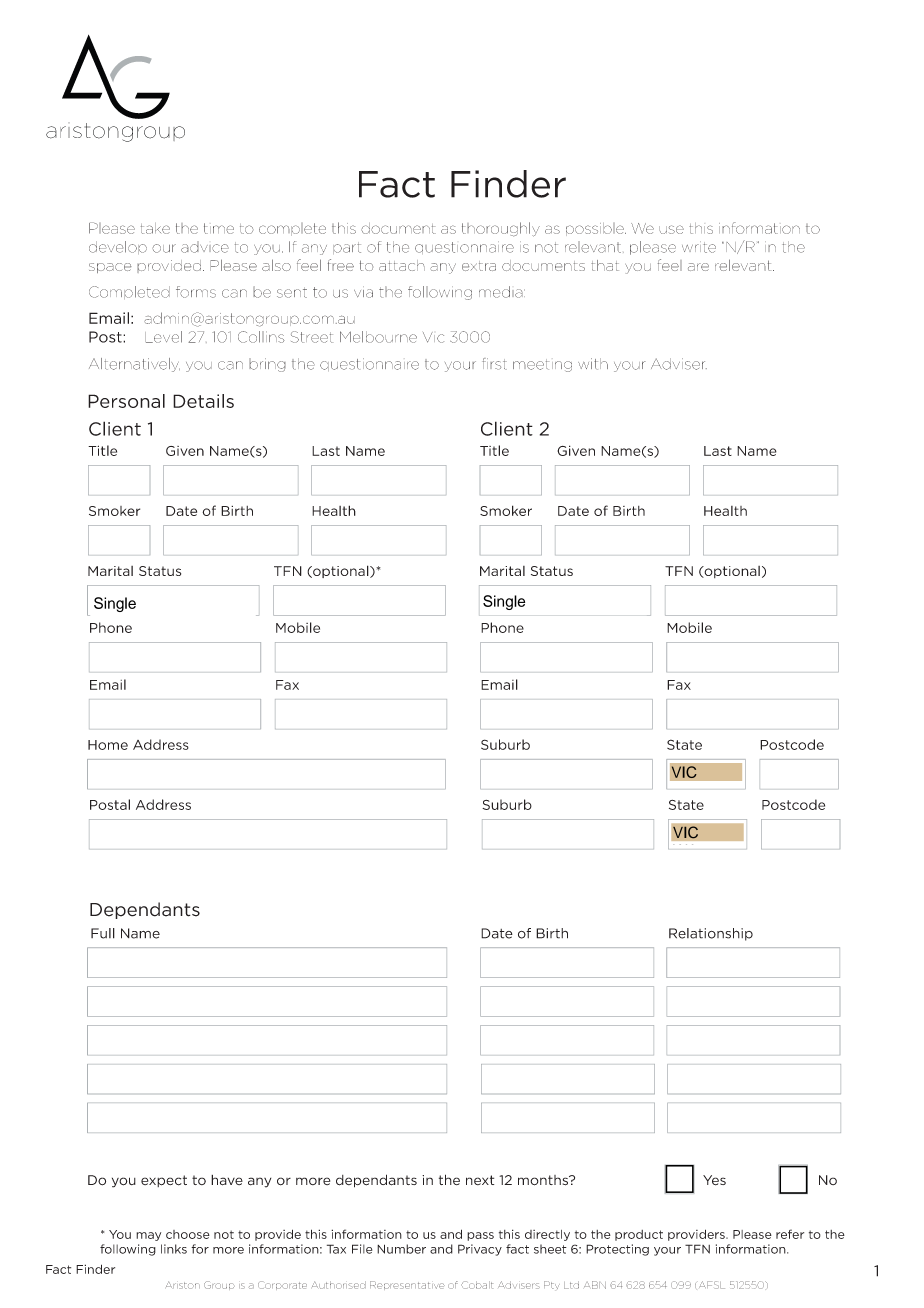 This screenshot has width=924, height=1308. What do you see at coordinates (108, 745) in the screenshot?
I see `Home` at bounding box center [108, 745].
